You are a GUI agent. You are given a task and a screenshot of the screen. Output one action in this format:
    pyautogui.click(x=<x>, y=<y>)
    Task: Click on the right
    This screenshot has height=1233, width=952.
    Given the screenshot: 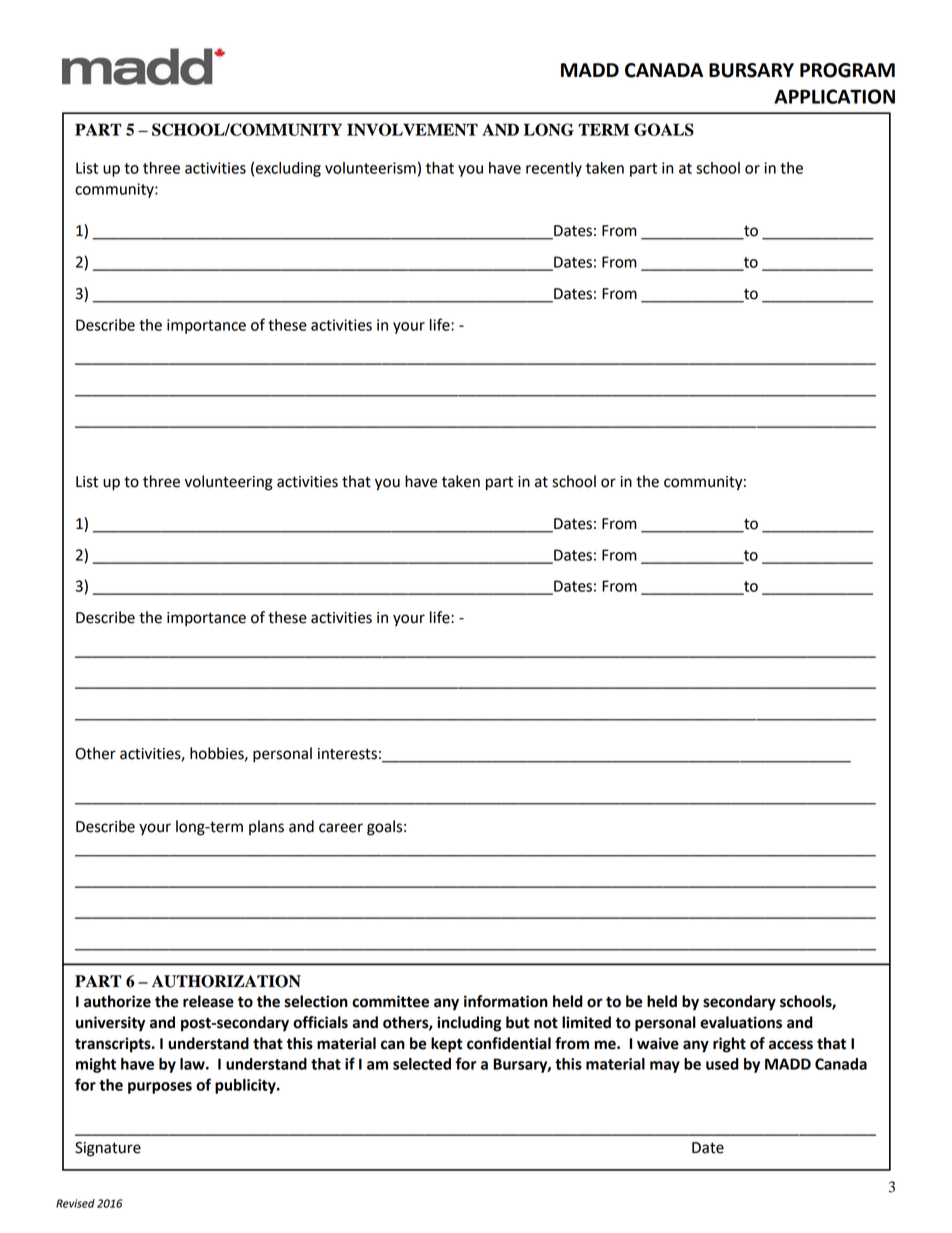 What is the action you would take?
    pyautogui.click(x=729, y=1045)
